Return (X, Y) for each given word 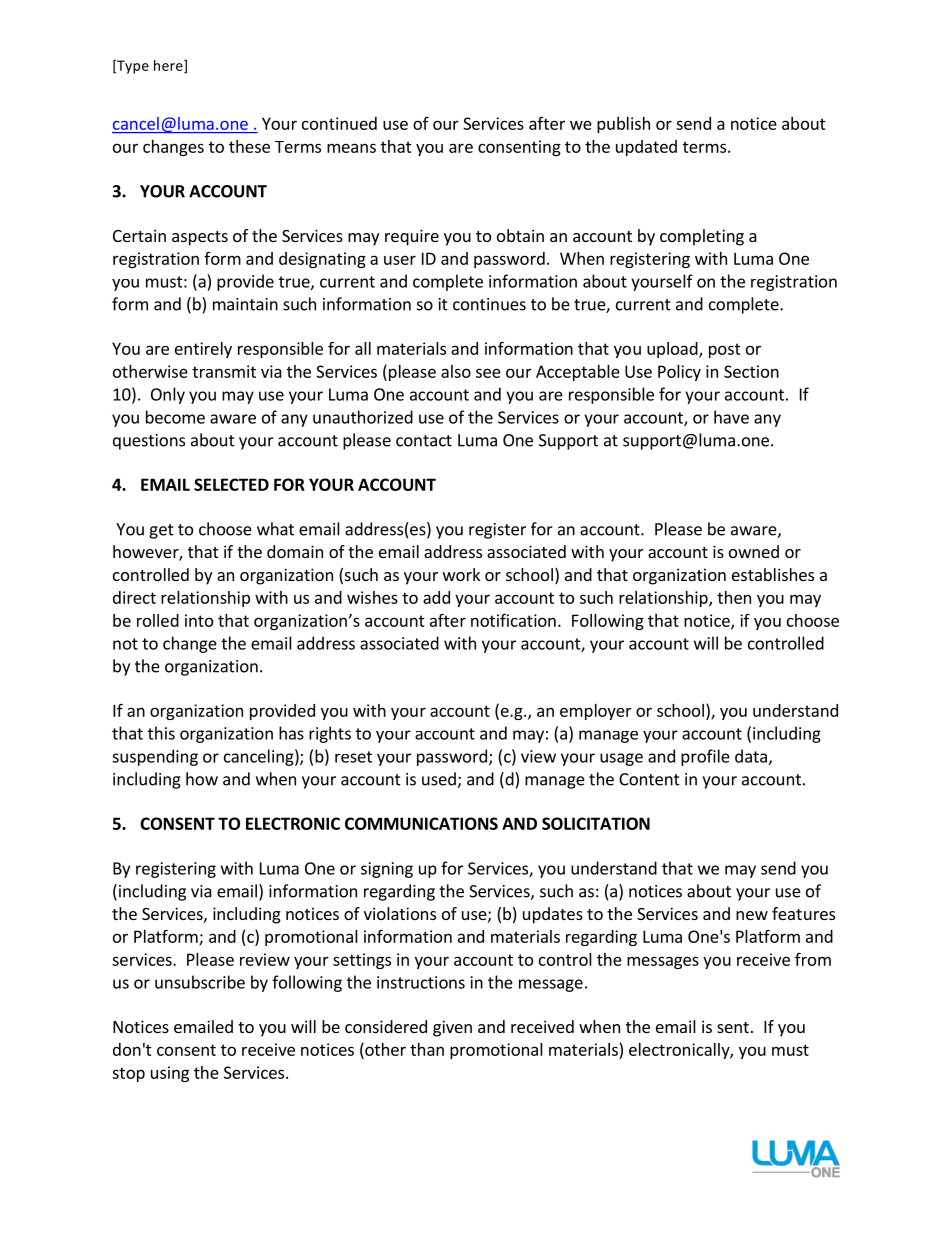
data (751, 756)
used (439, 779)
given (452, 1028)
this (161, 733)
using (170, 1074)
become (175, 417)
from (813, 959)
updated (646, 148)
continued (339, 123)
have (731, 417)
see (488, 373)
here (169, 66)
